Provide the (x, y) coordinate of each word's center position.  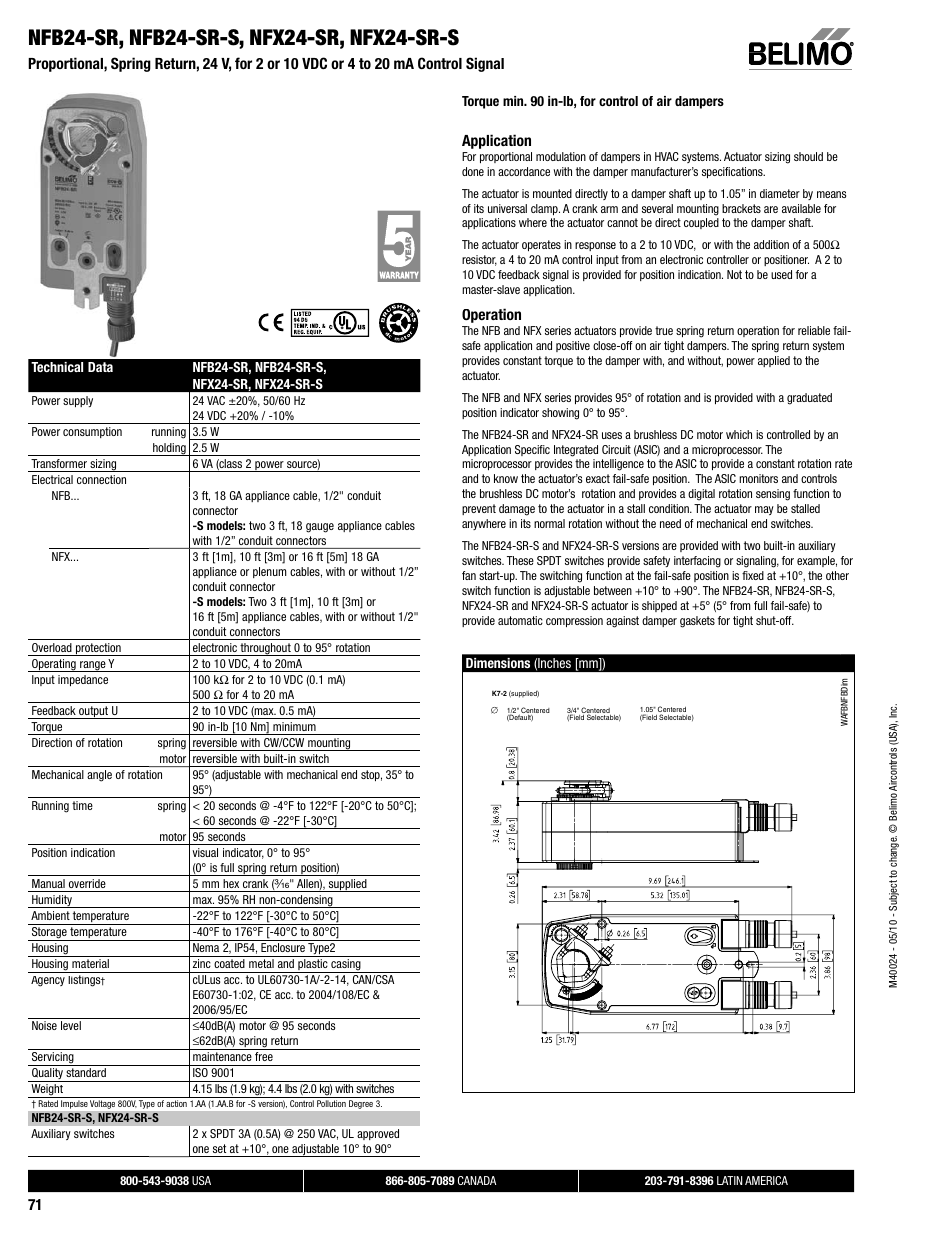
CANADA (477, 1180)
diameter (780, 193)
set (219, 1148)
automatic (520, 620)
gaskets (697, 622)
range (93, 666)
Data (100, 367)
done (473, 171)
